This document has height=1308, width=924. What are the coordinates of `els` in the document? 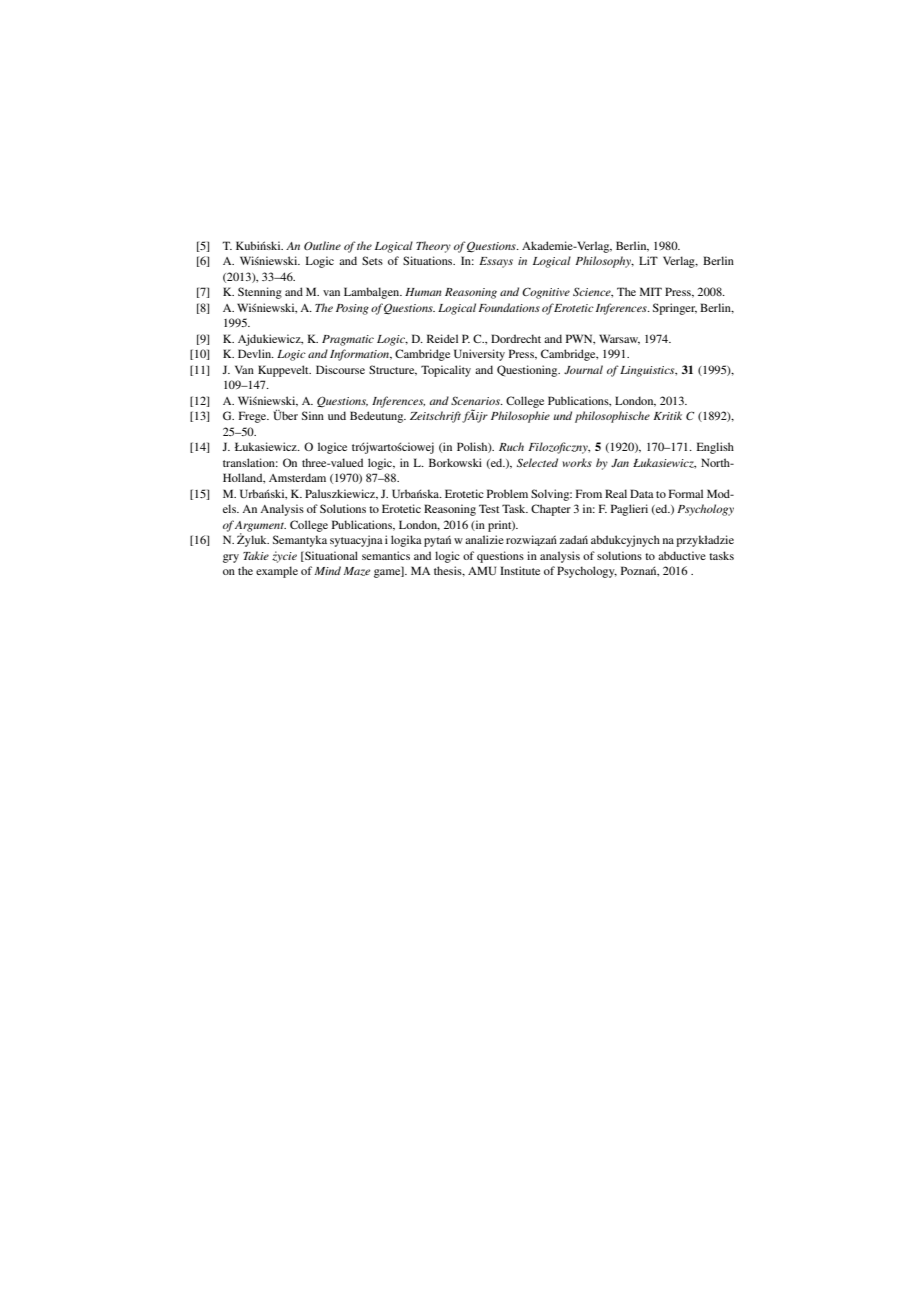 It's located at (231, 508).
